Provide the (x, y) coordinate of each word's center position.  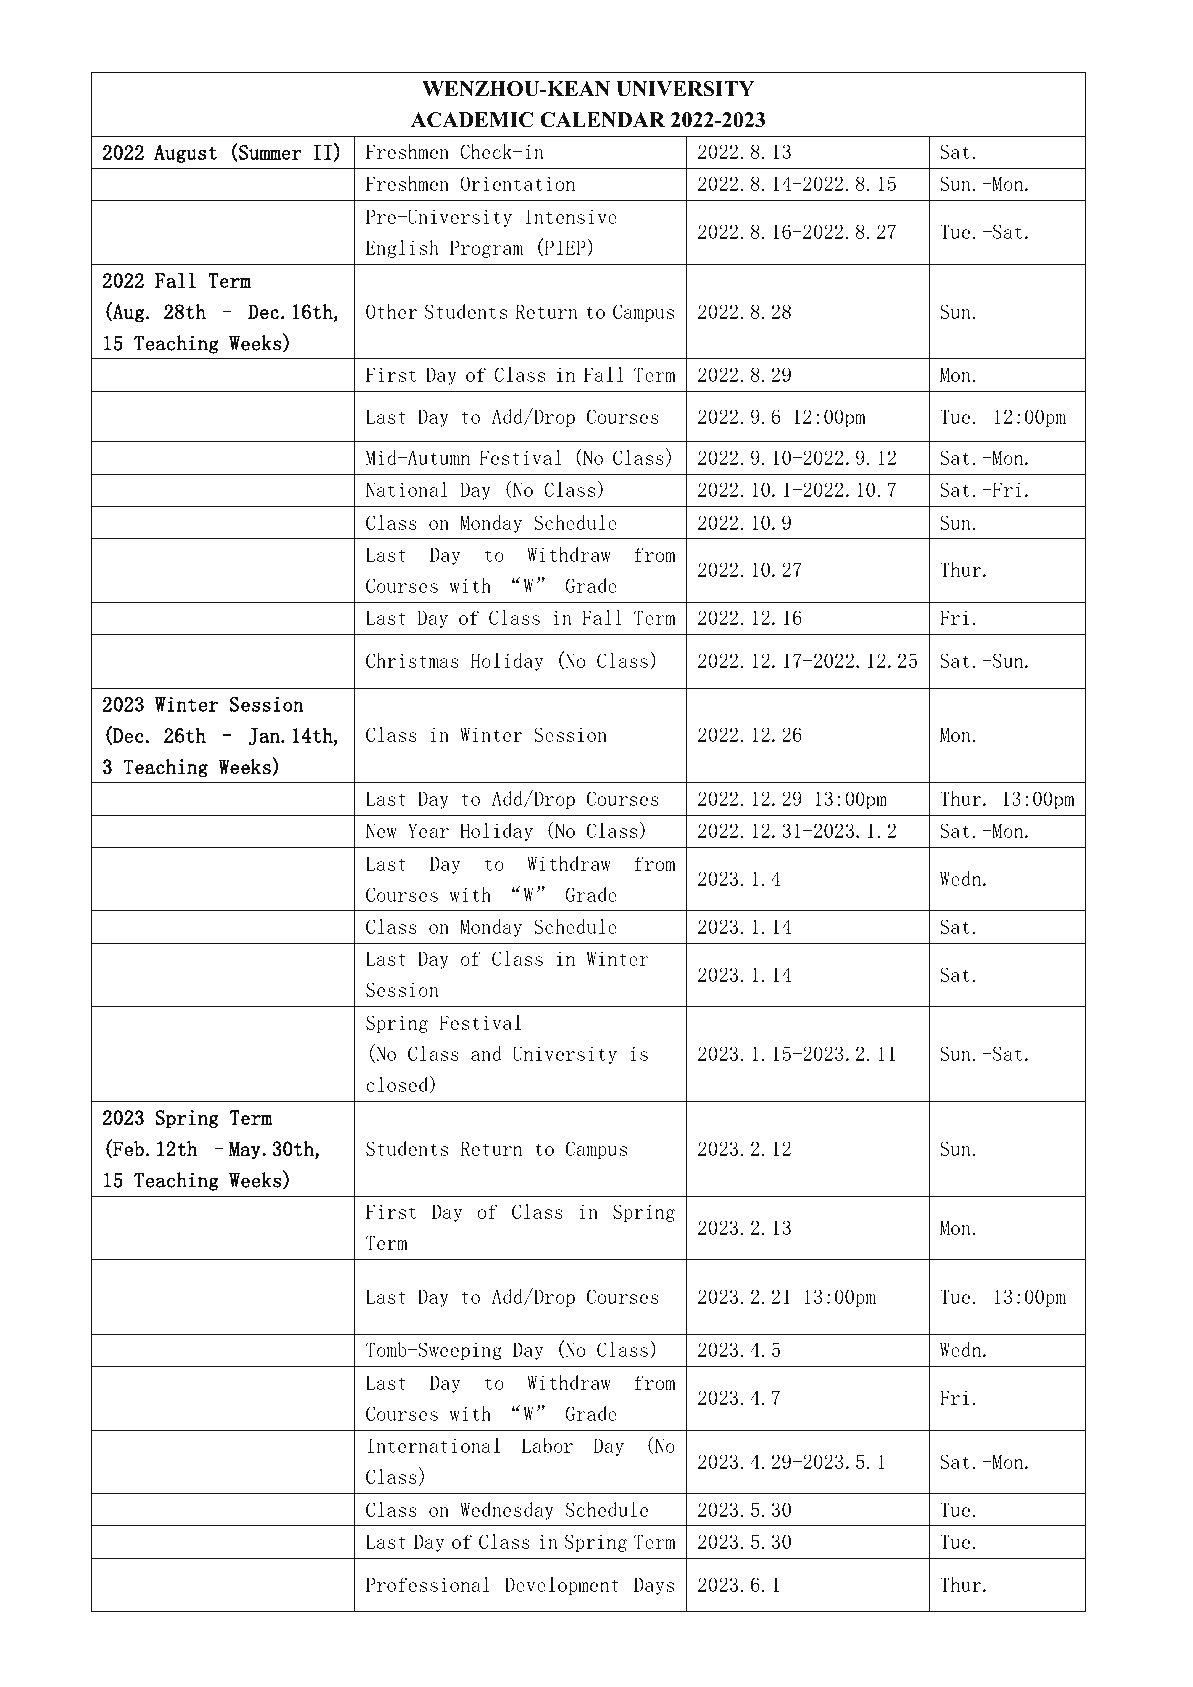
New (381, 830)
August (185, 154)
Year (428, 830)
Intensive (571, 216)
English (402, 249)
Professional (428, 1584)
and (486, 1053)
